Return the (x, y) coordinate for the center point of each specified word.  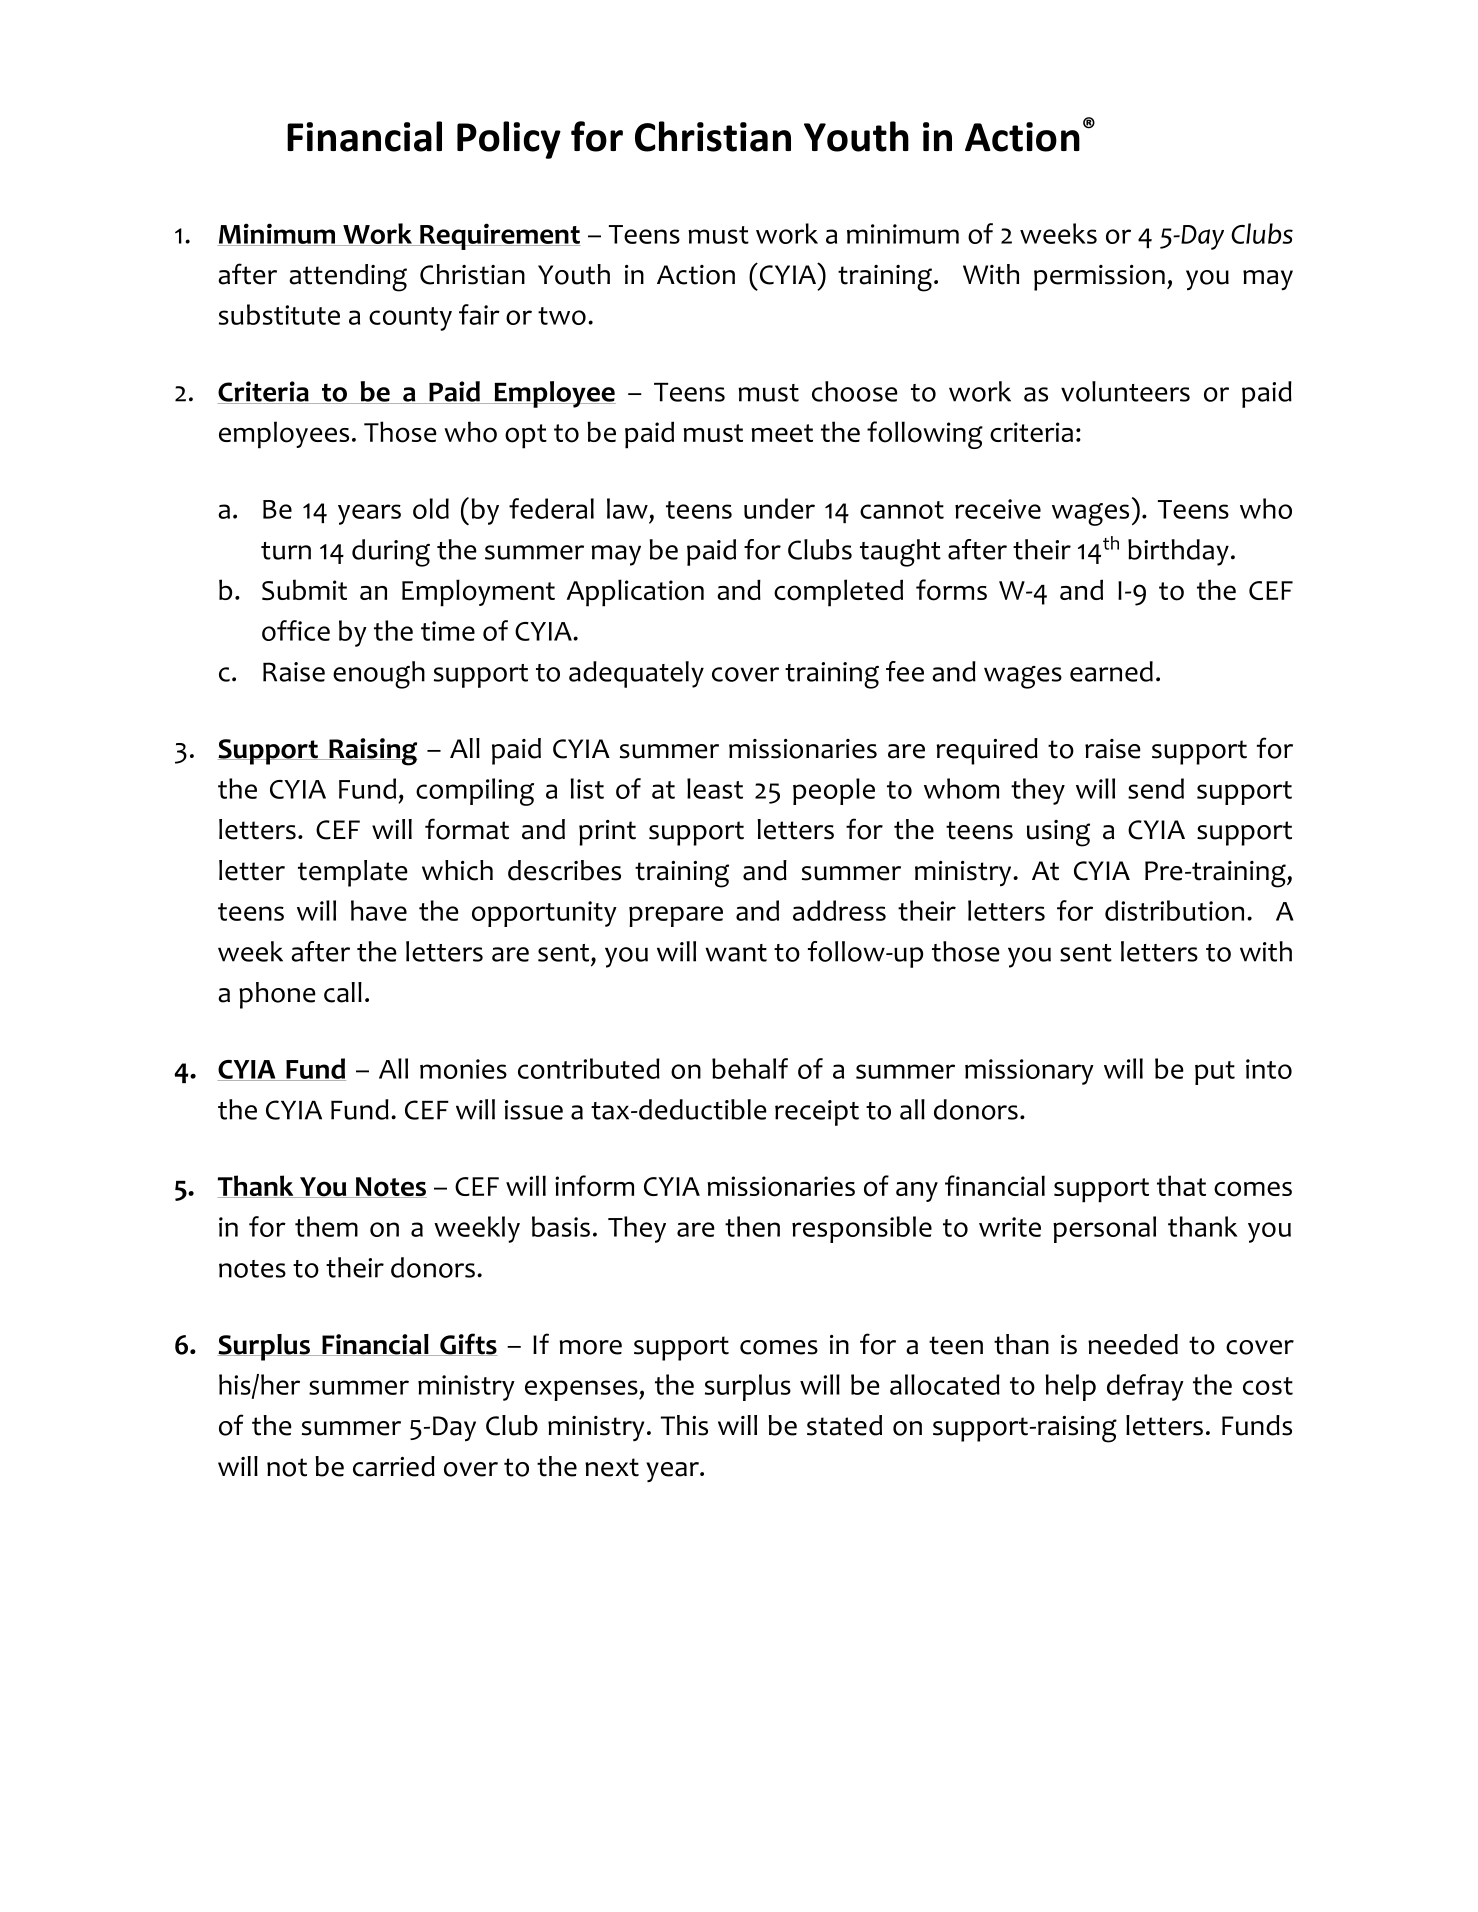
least (715, 788)
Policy (509, 140)
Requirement (499, 236)
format (467, 829)
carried (394, 1466)
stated (844, 1425)
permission (1099, 278)
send (1156, 788)
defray (1145, 1387)
